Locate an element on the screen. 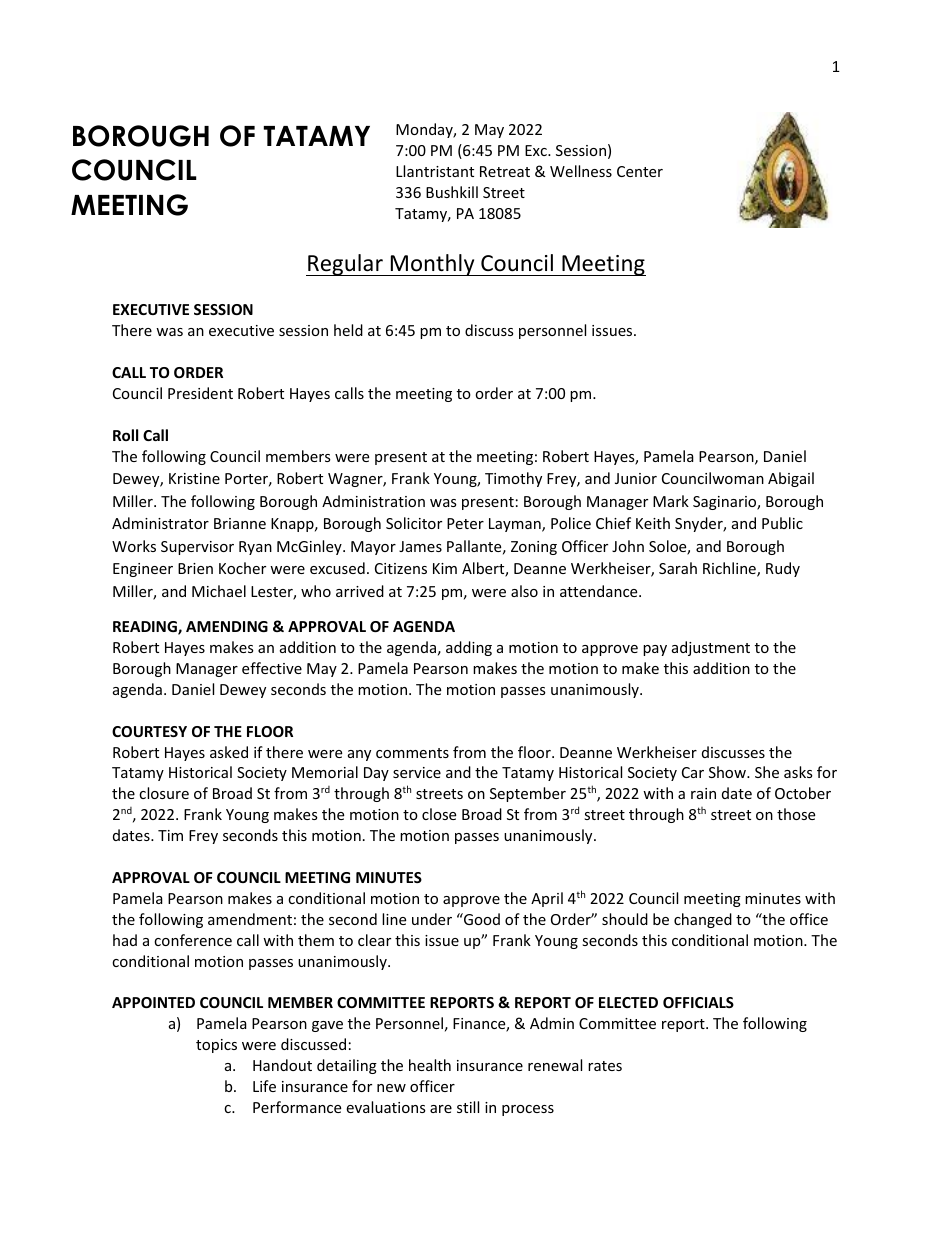 The image size is (952, 1233). AMENDING is located at coordinates (227, 626).
